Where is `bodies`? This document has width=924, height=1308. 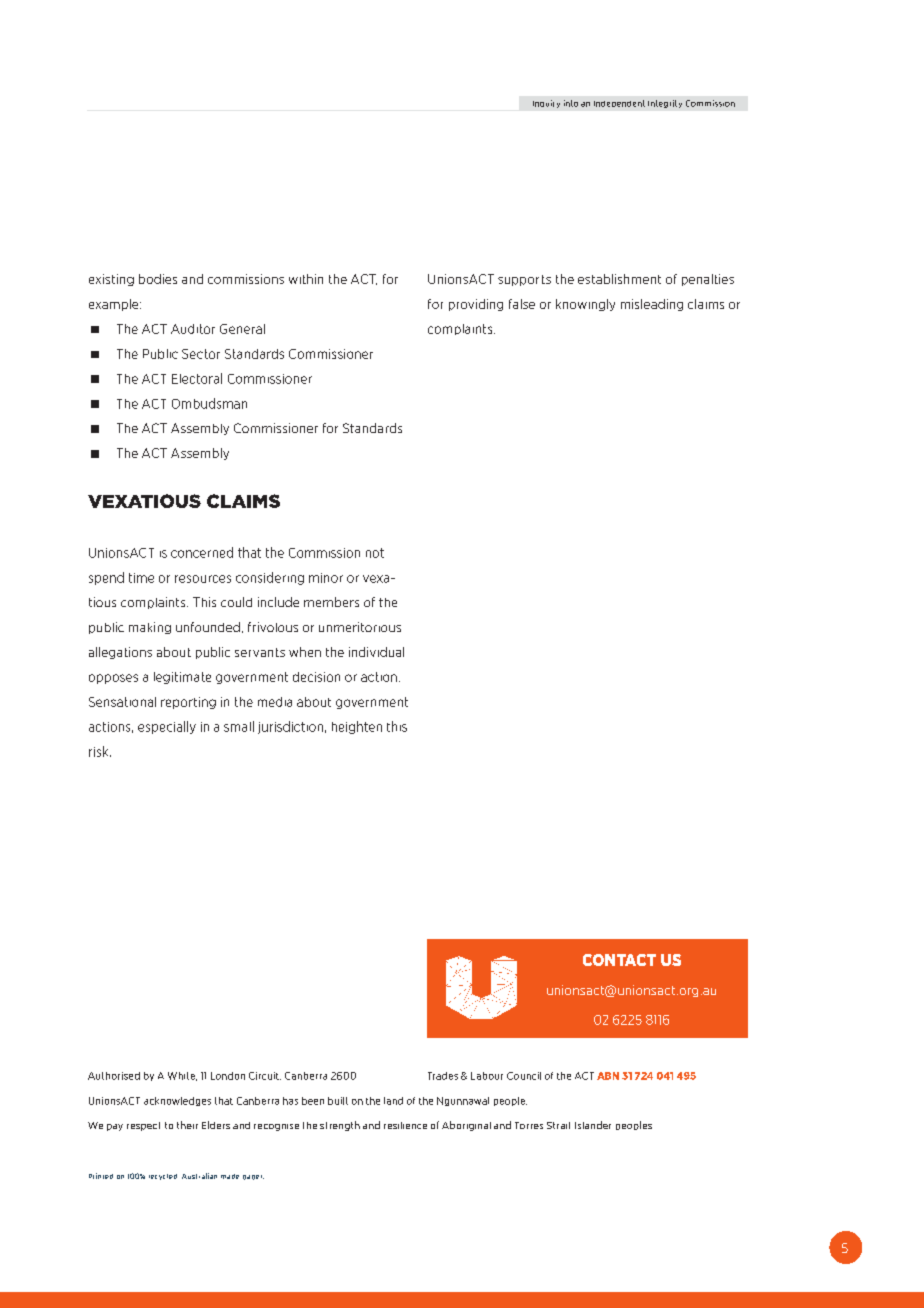
bodies is located at coordinates (158, 279).
